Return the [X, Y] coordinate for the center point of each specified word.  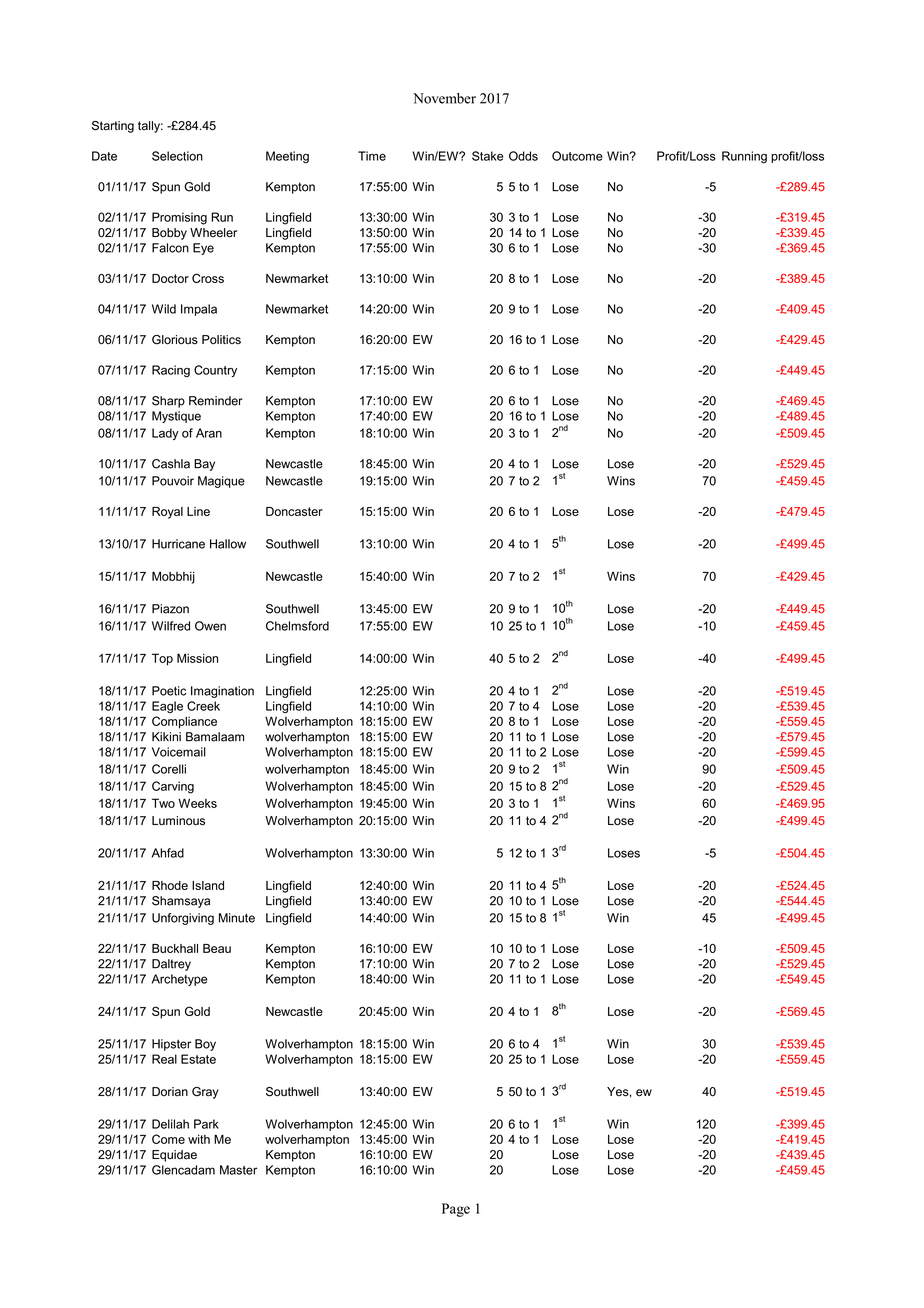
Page [456, 1210]
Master [238, 1170]
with [199, 1139]
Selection [177, 156]
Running [744, 157]
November [444, 98]
